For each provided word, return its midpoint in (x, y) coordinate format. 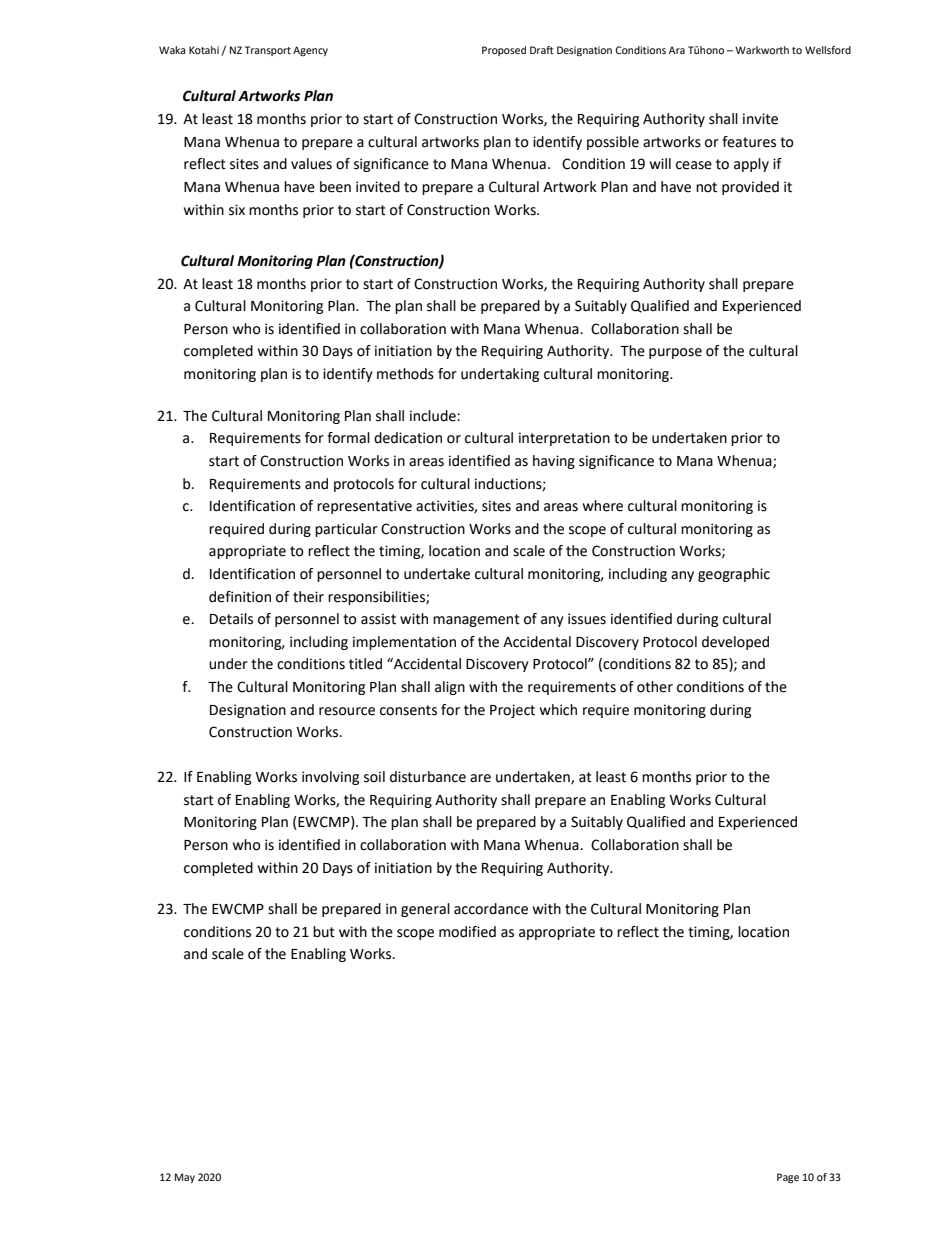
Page (788, 1178)
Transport (268, 51)
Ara (677, 50)
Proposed (504, 51)
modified (467, 932)
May (185, 1178)
